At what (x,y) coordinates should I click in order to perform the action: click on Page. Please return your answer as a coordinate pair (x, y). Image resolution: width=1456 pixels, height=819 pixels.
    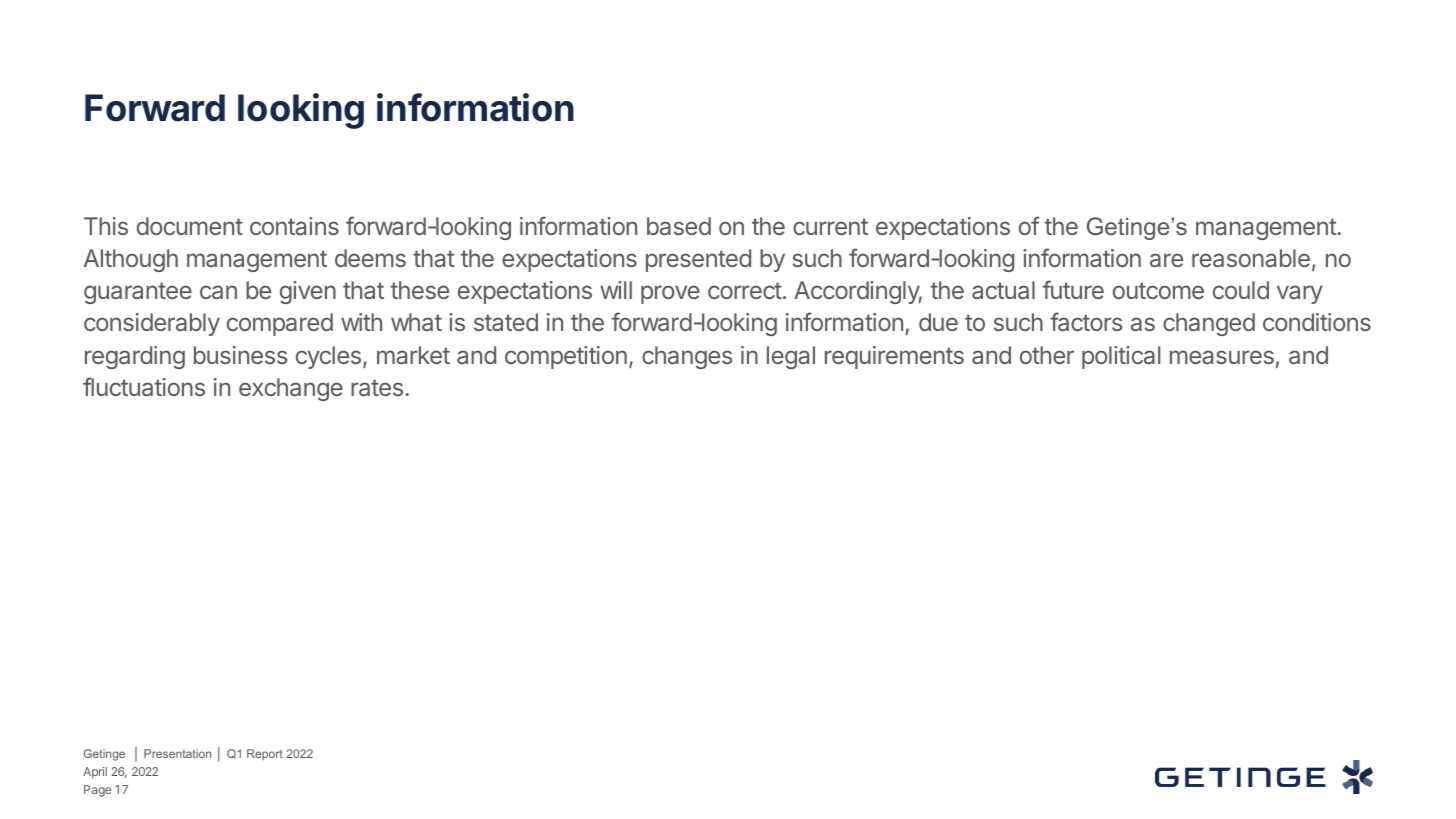
    Looking at the image, I should click on (97, 791).
